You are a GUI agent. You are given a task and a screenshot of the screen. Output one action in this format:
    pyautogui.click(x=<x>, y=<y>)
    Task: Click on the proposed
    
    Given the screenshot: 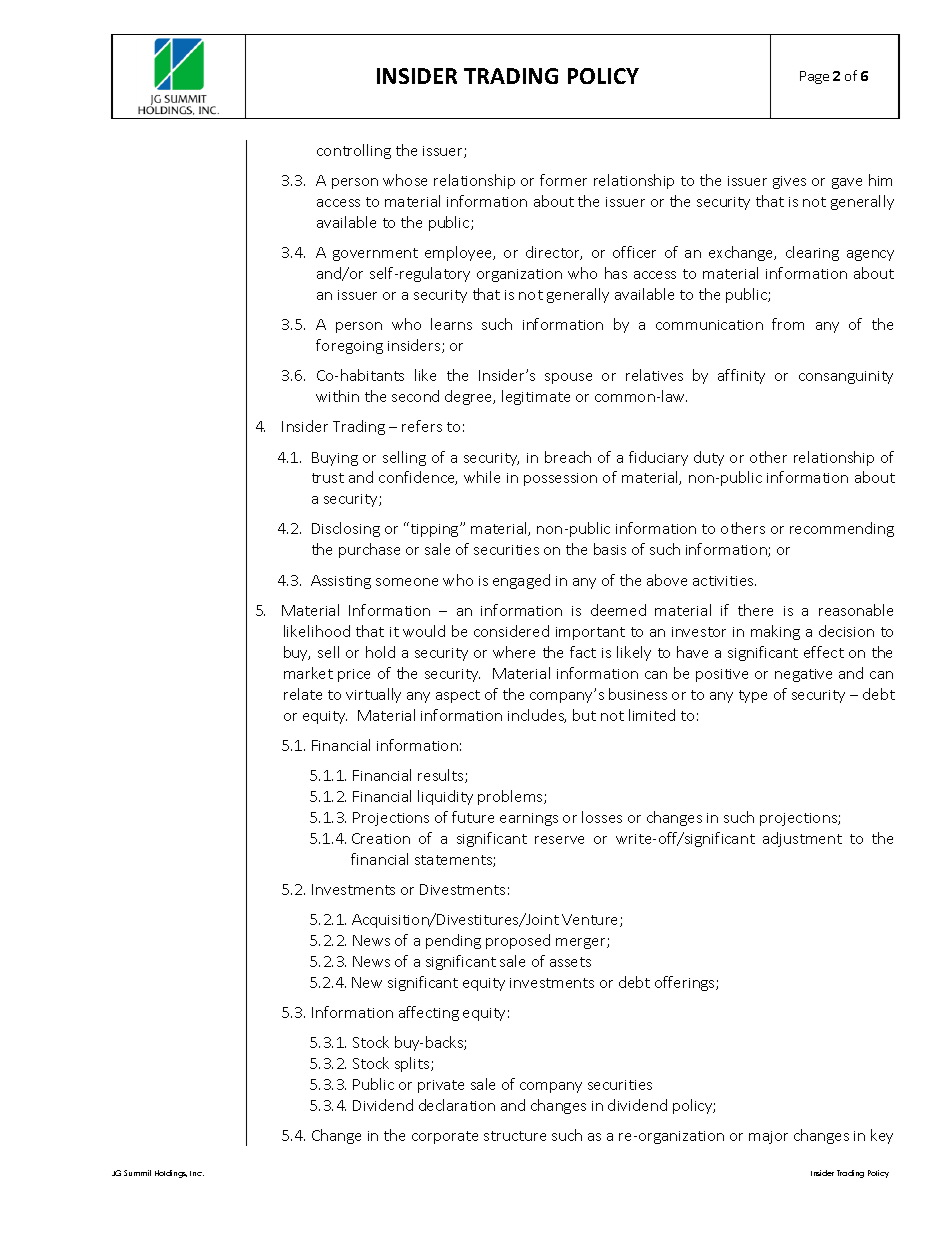 What is the action you would take?
    pyautogui.click(x=518, y=941)
